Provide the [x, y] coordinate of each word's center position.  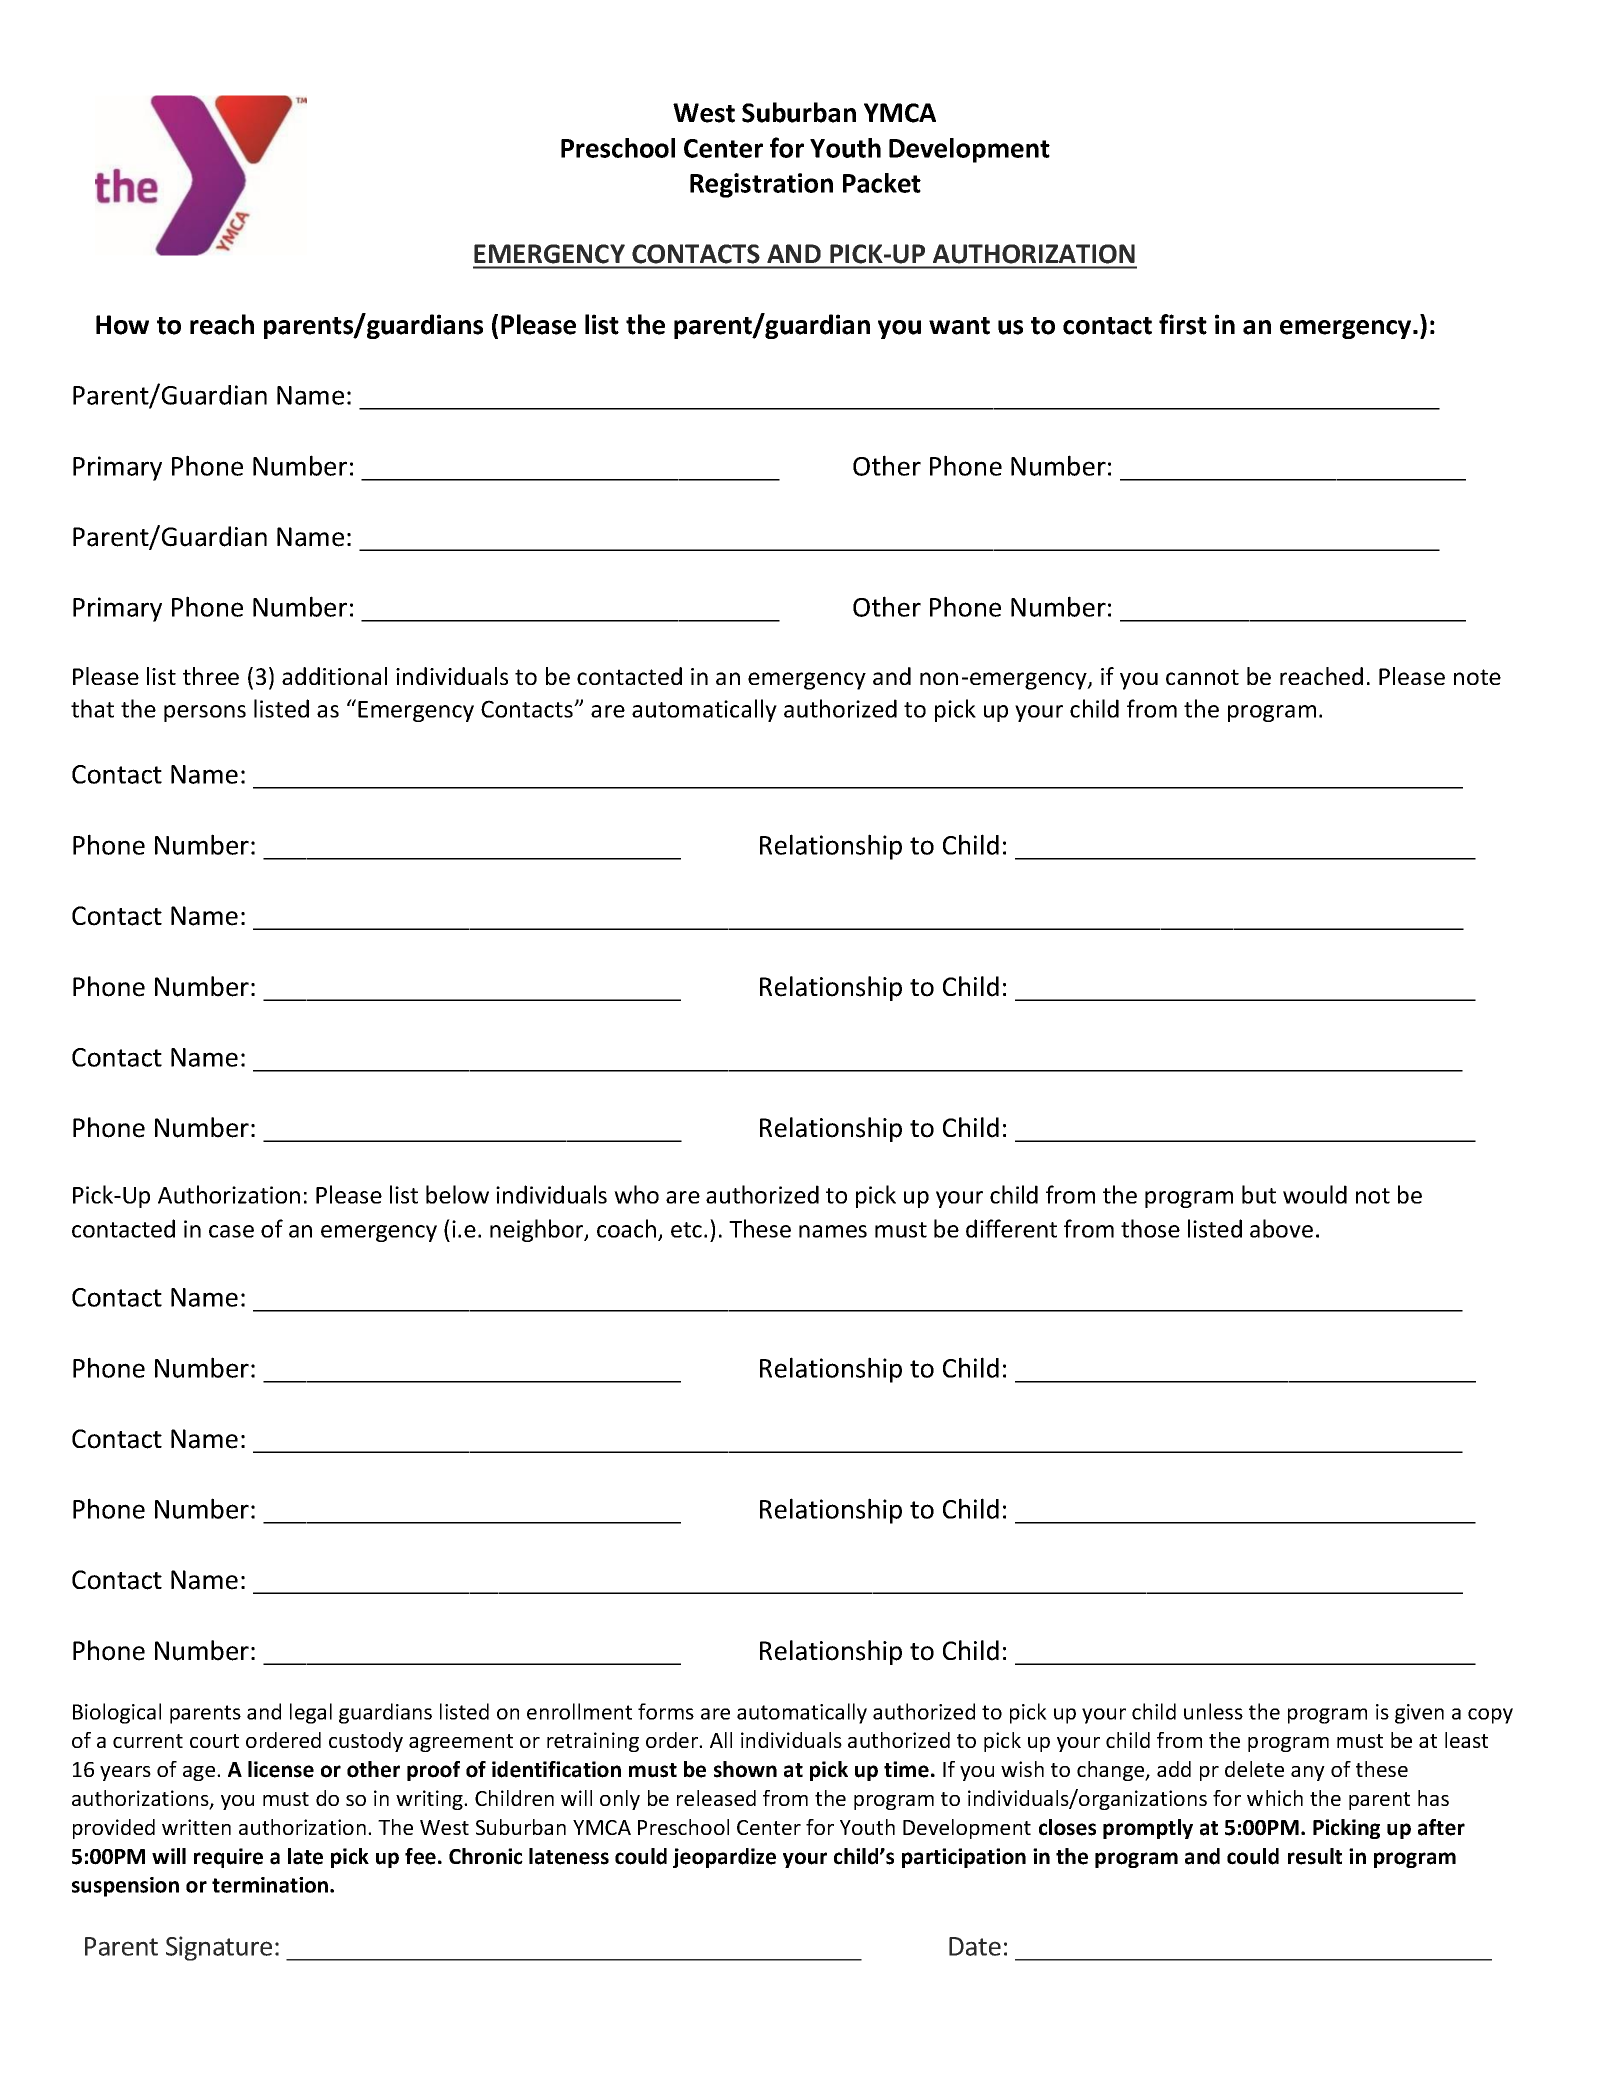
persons [205, 713]
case [231, 1231]
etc [688, 1230]
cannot [1202, 677]
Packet [882, 183]
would [1315, 1194]
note [1477, 677]
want [959, 326]
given [1419, 1714]
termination [271, 1885]
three [211, 676]
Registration [761, 185]
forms [666, 1711]
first [1183, 324]
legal [311, 1713]
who [636, 1194]
